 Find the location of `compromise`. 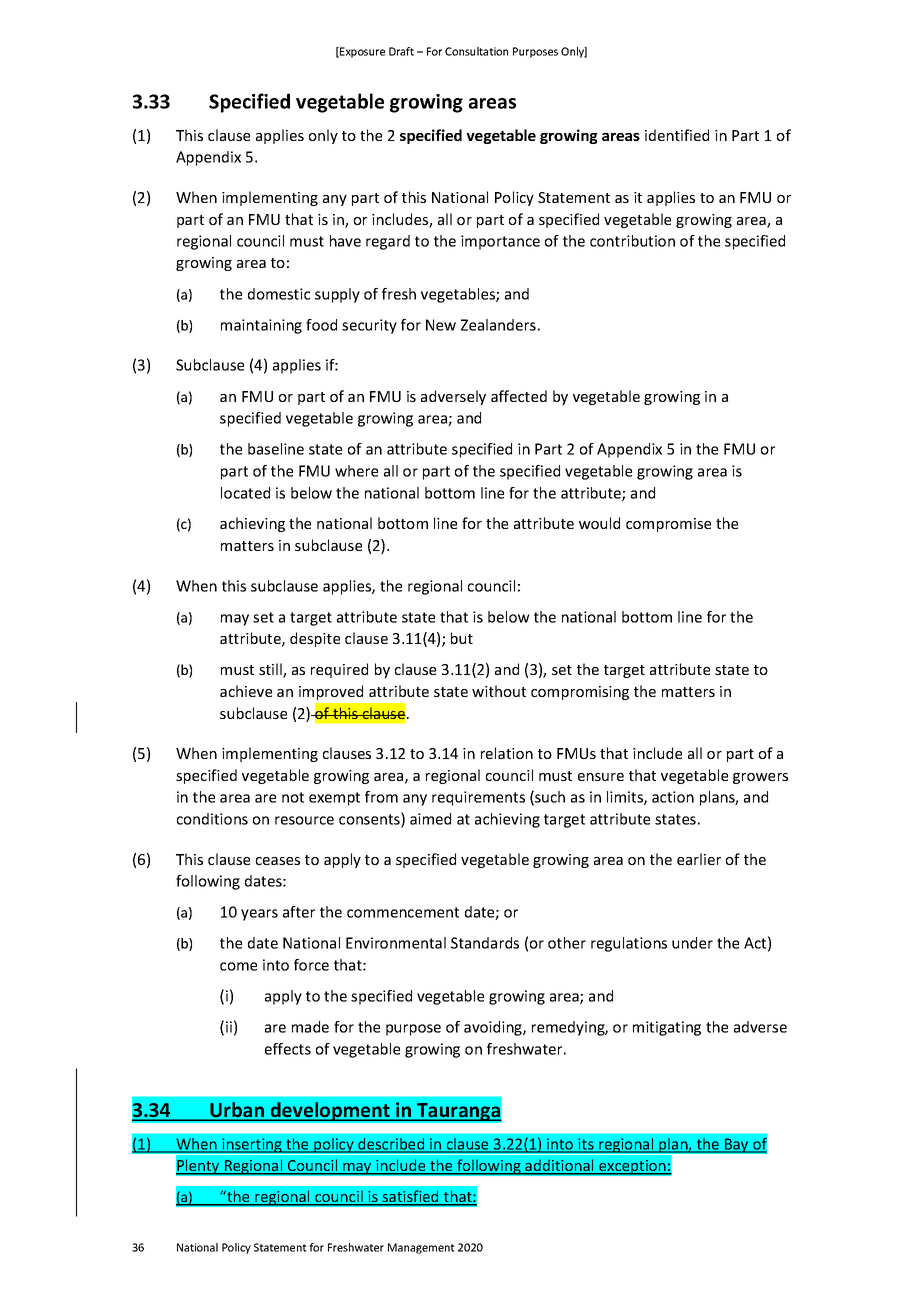

compromise is located at coordinates (668, 525).
